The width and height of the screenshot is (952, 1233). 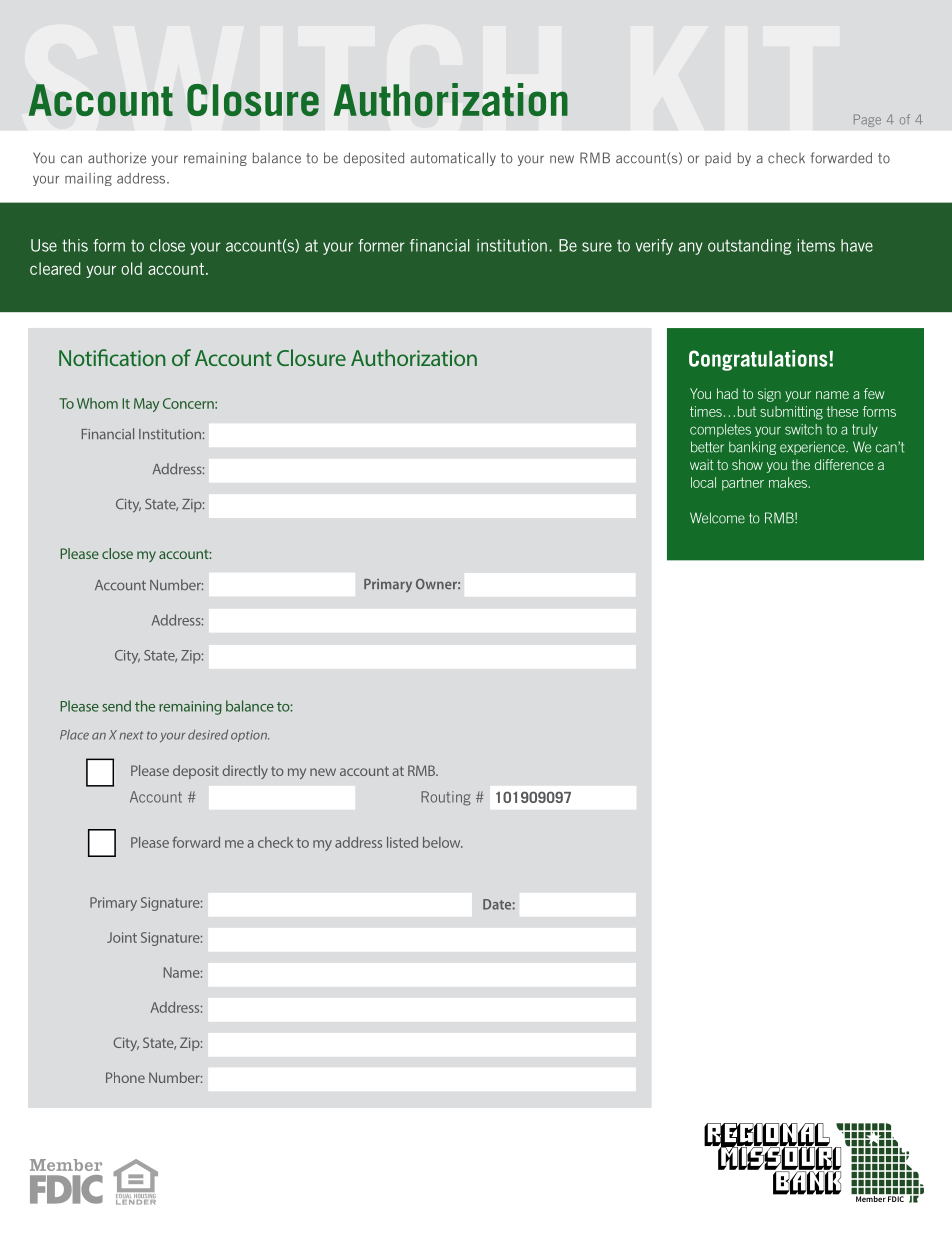 I want to click on Phone, so click(x=125, y=1077).
